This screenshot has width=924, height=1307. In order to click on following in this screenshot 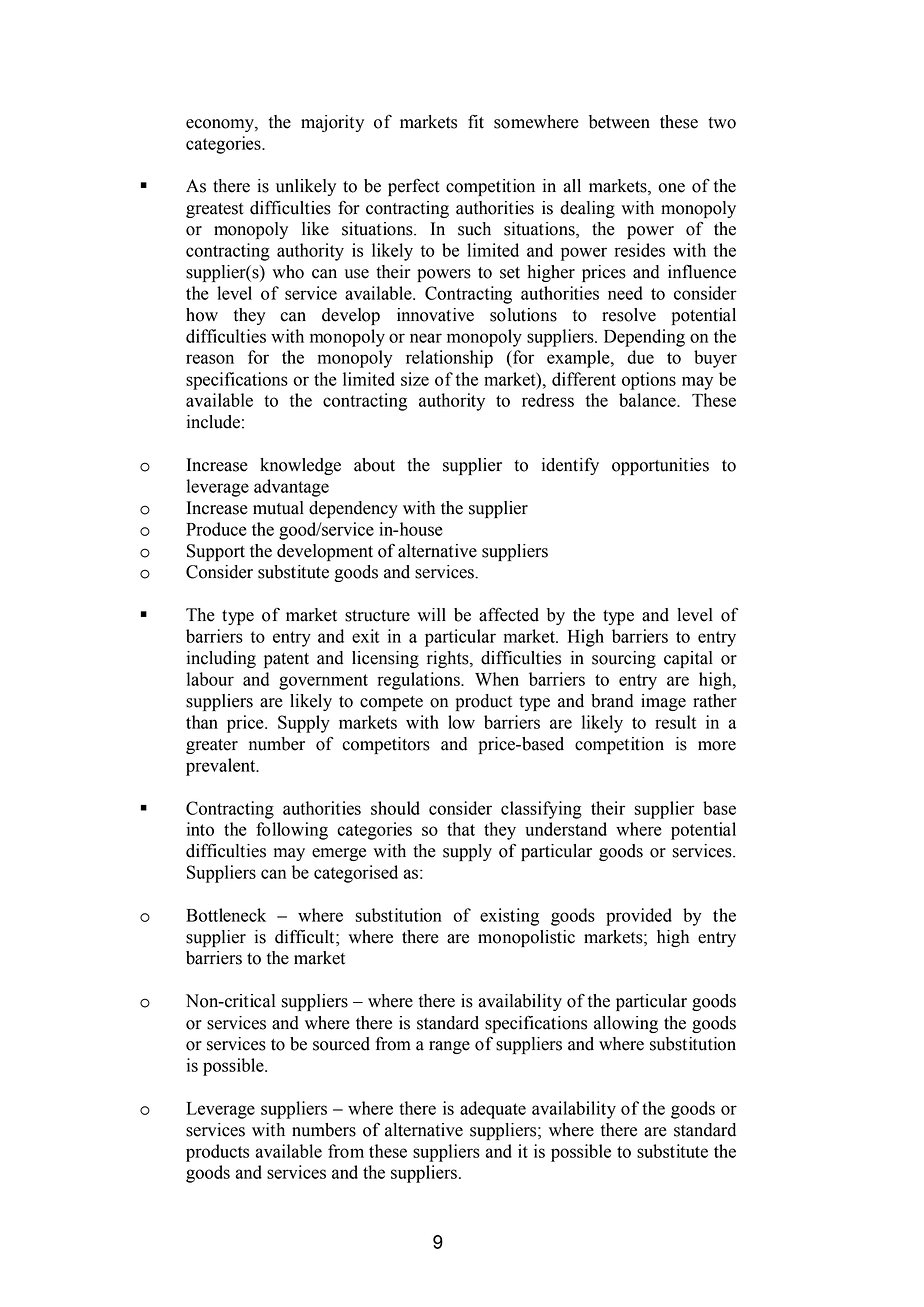, I will do `click(292, 831)`.
